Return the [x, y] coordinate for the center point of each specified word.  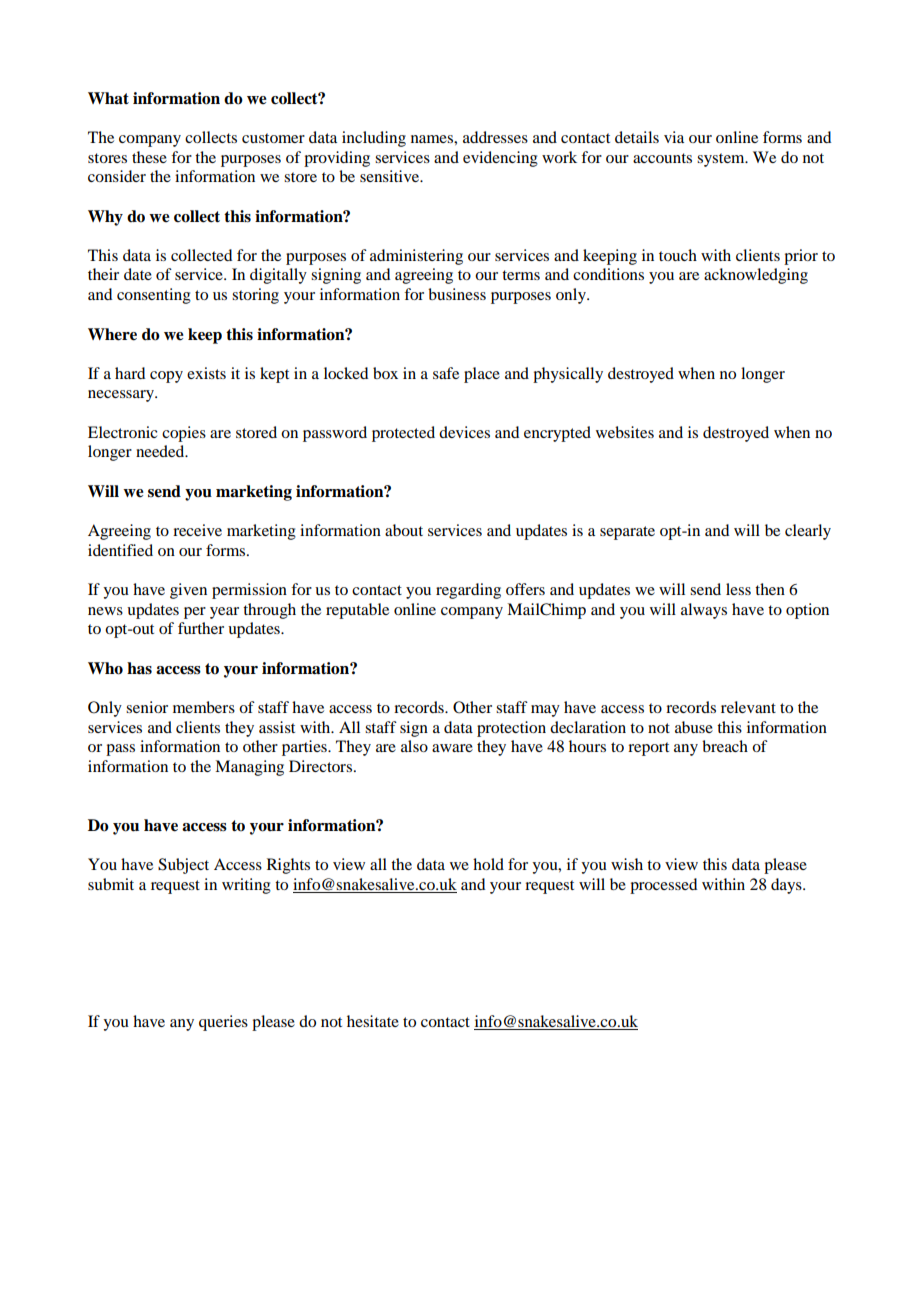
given [188, 591]
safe [446, 373]
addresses [495, 137]
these [149, 157]
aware [452, 748]
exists [206, 373]
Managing [249, 768]
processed [663, 886]
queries [223, 1023]
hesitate [373, 1021]
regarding [468, 591]
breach [725, 746]
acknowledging [756, 276]
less [738, 589]
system [722, 160]
